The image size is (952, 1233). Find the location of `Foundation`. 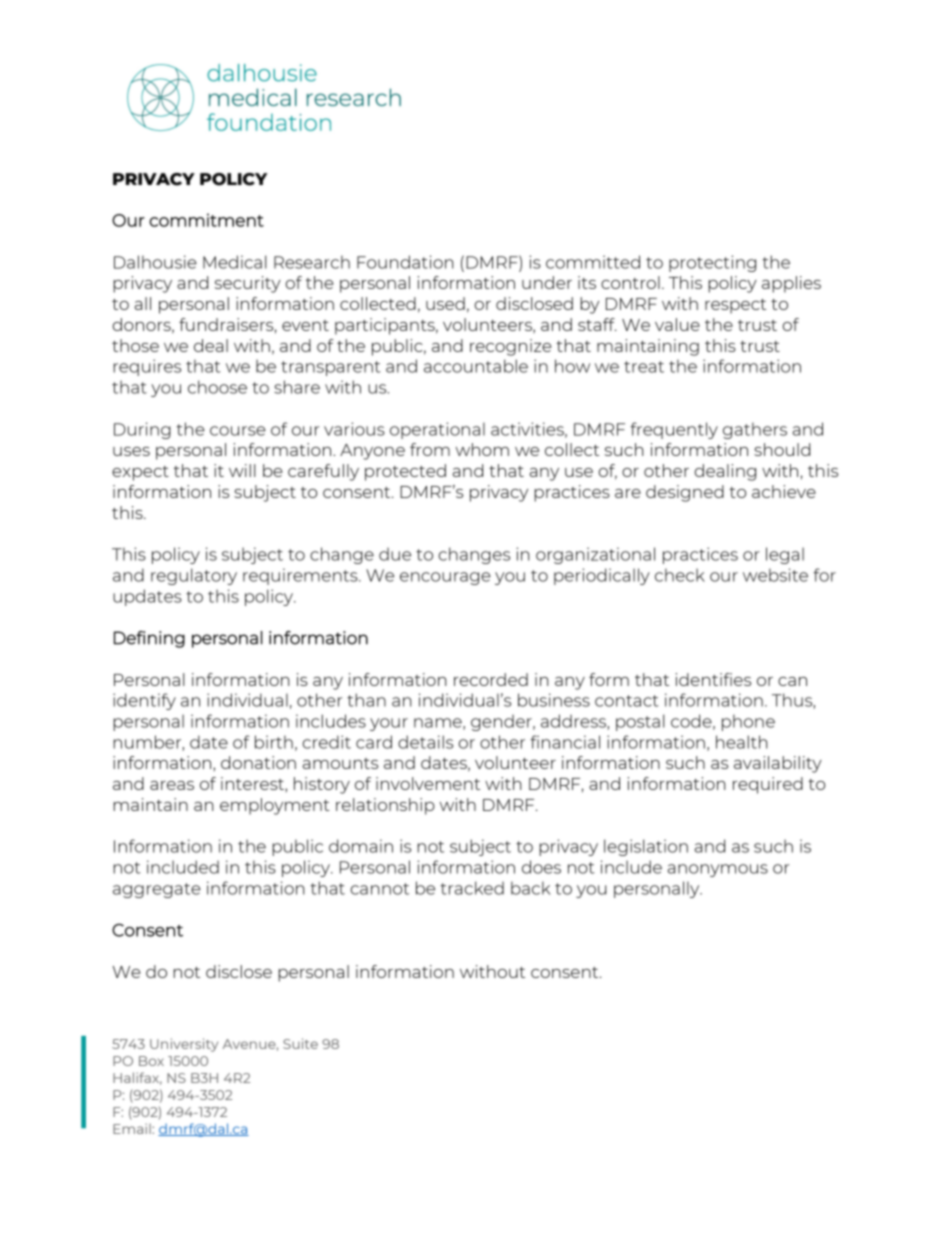

Foundation is located at coordinates (405, 262).
